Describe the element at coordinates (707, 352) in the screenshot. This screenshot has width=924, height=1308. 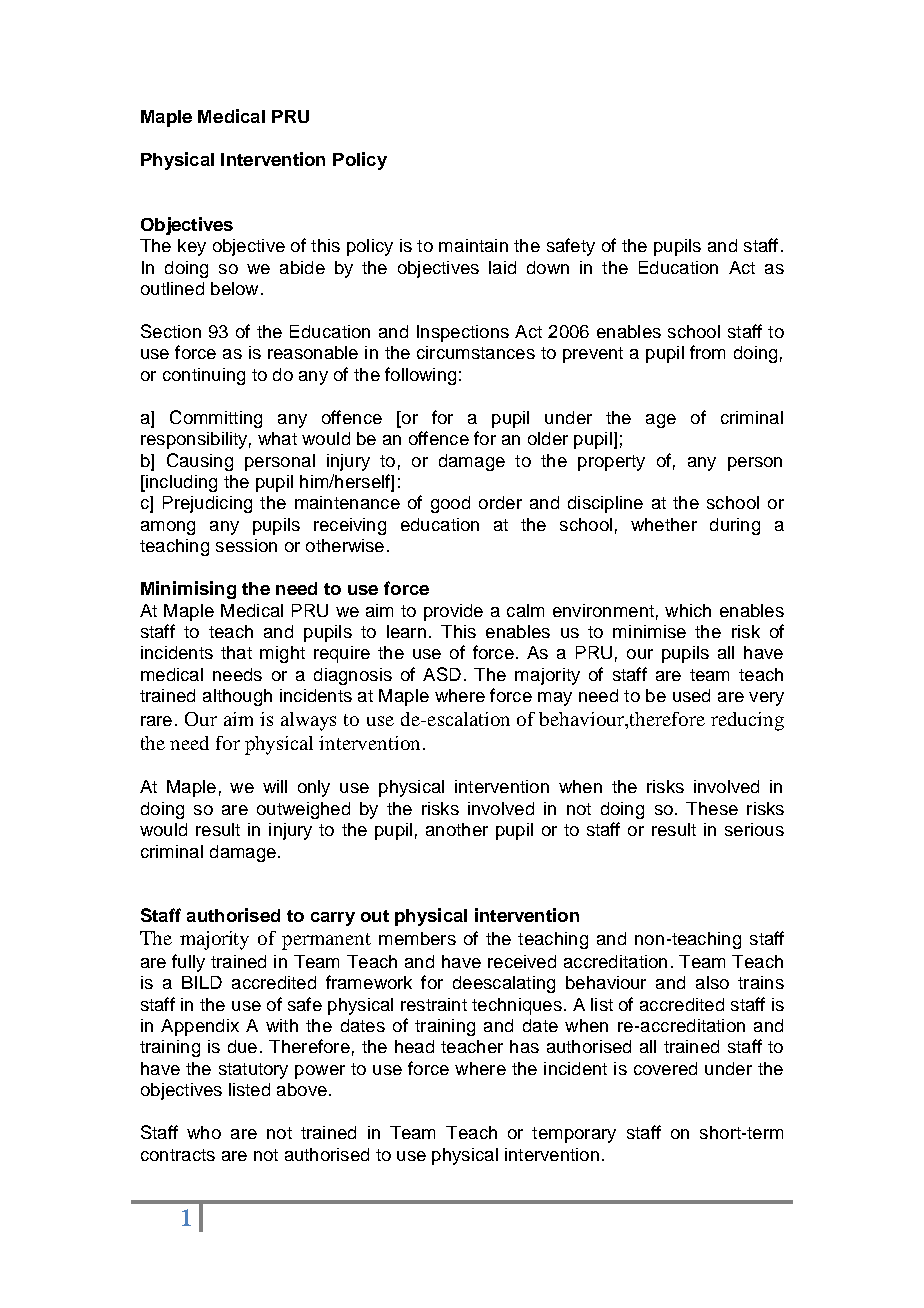
I see `from` at that location.
